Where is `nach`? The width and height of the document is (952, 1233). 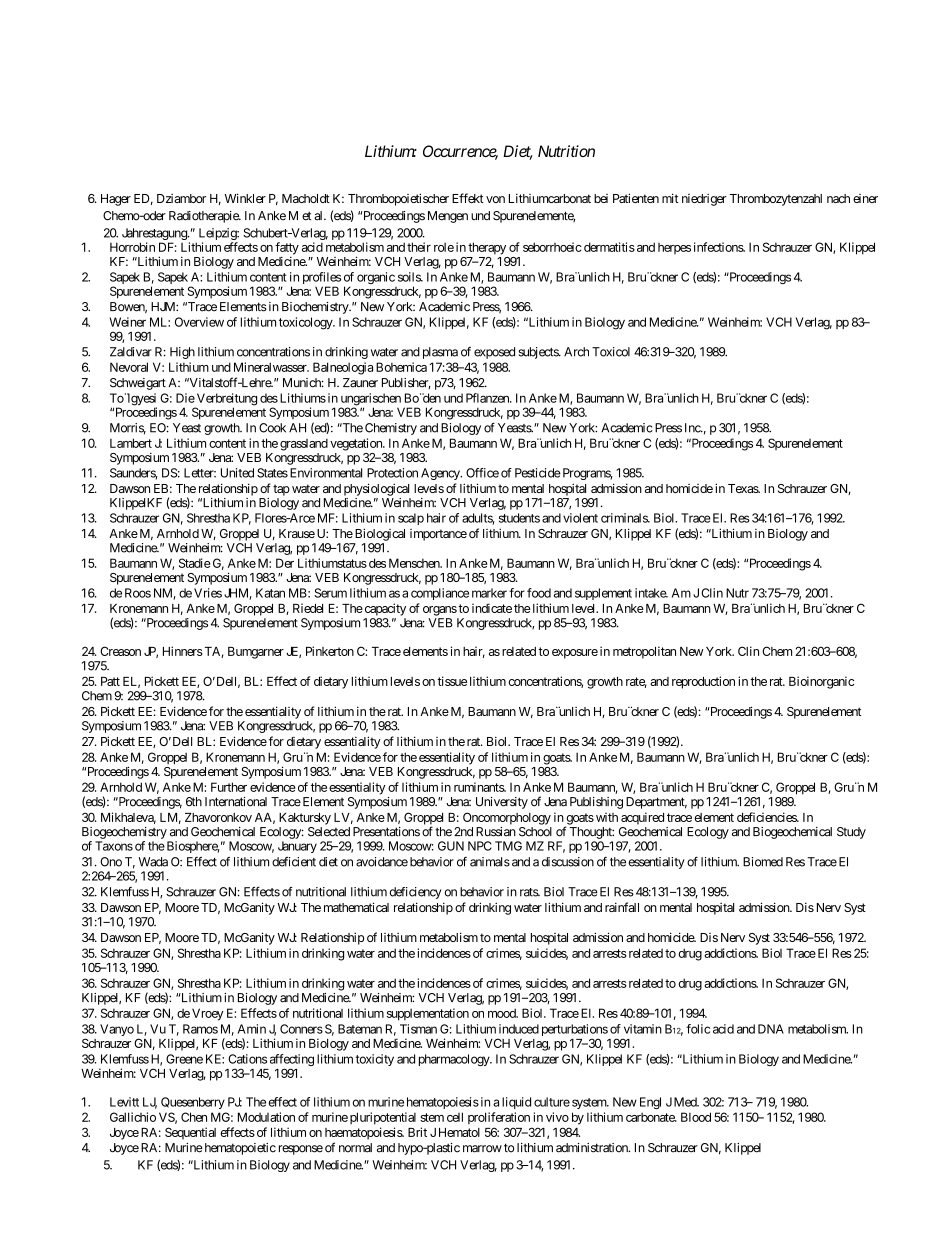
nach is located at coordinates (838, 198).
